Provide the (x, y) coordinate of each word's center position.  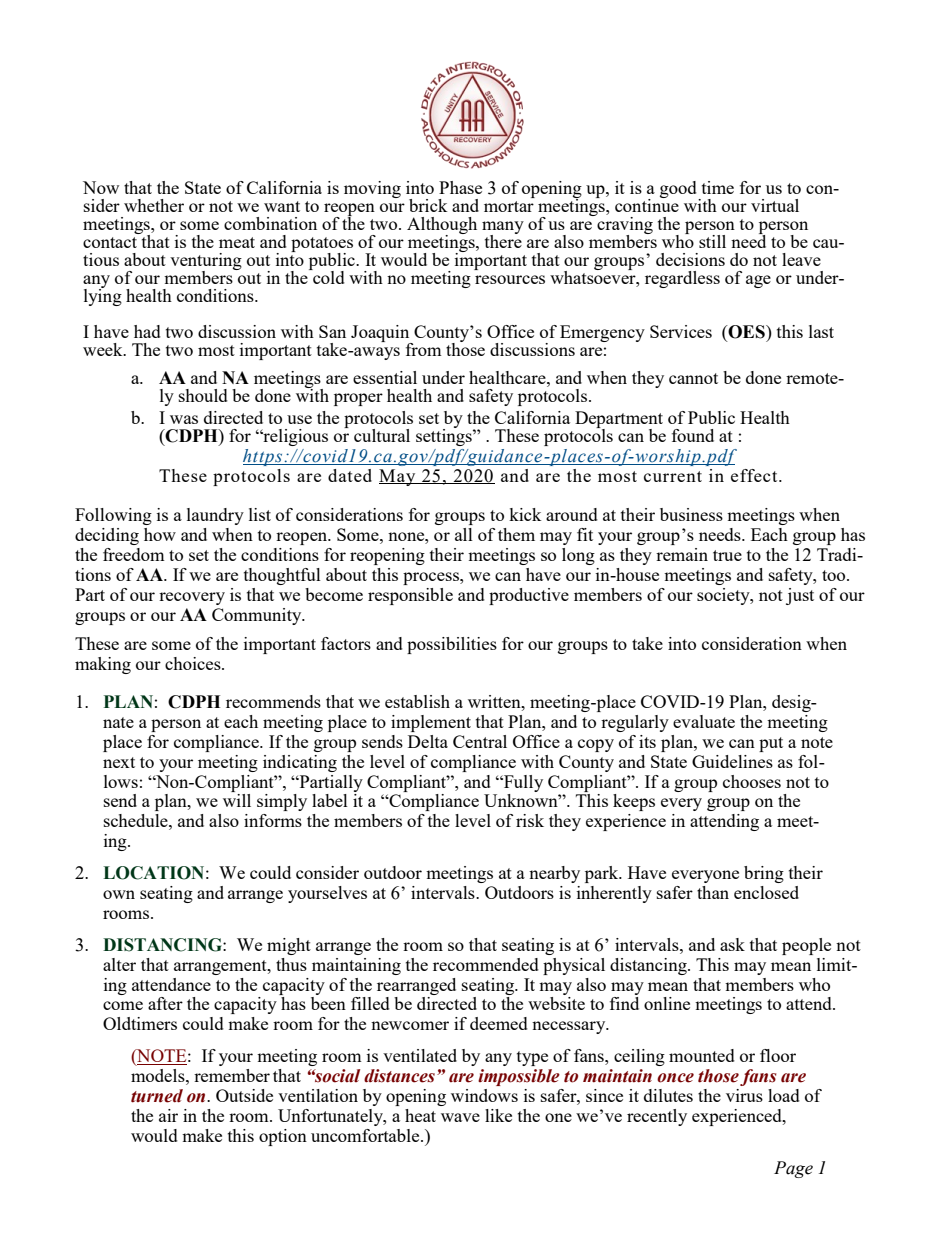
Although (442, 227)
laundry (215, 516)
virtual (775, 205)
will (237, 800)
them (516, 534)
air (168, 1115)
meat (237, 242)
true (727, 555)
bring (764, 874)
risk (530, 820)
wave (460, 1117)
